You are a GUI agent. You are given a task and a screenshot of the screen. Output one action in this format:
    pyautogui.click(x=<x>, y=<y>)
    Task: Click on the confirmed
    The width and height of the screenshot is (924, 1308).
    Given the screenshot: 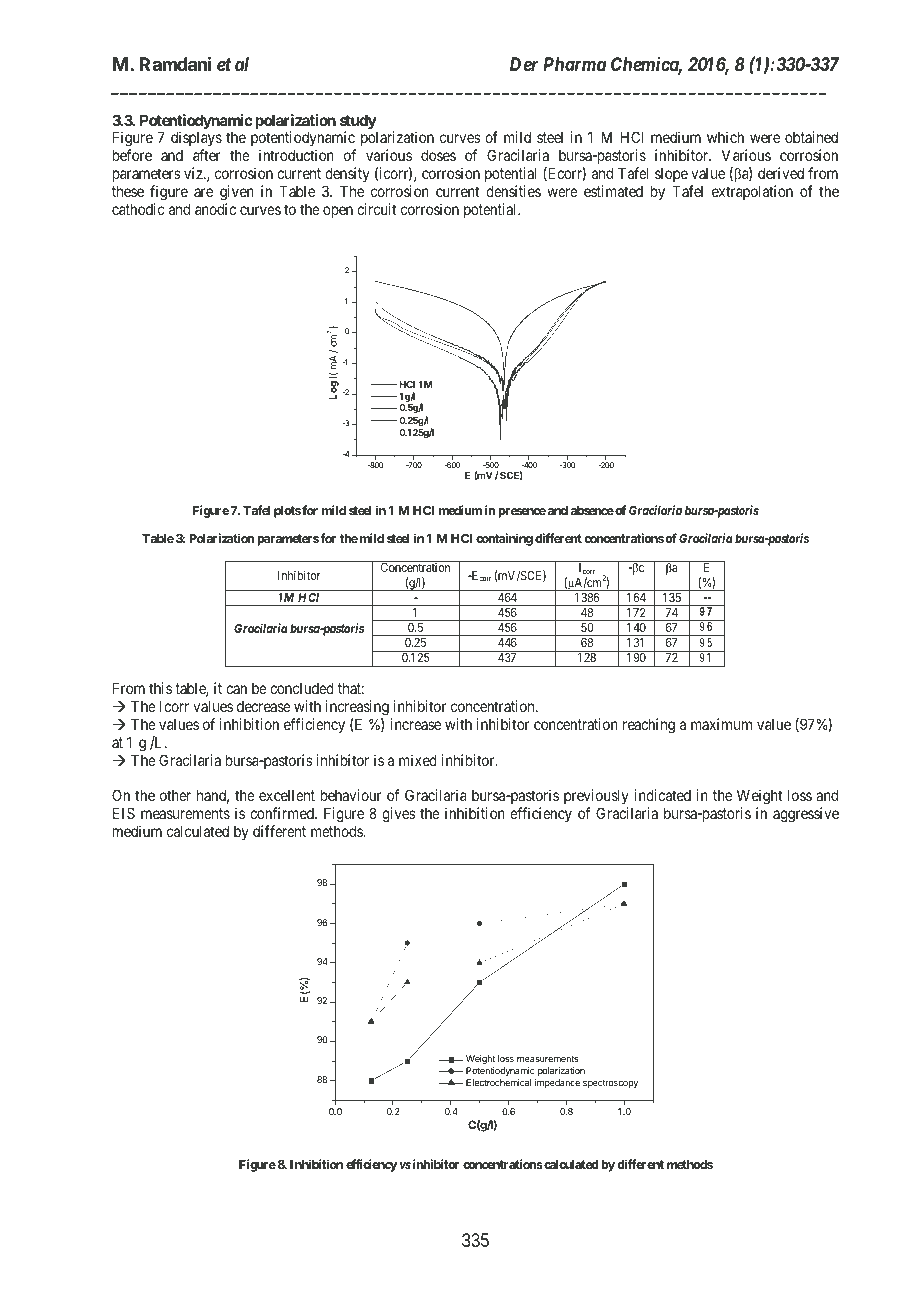 What is the action you would take?
    pyautogui.click(x=283, y=813)
